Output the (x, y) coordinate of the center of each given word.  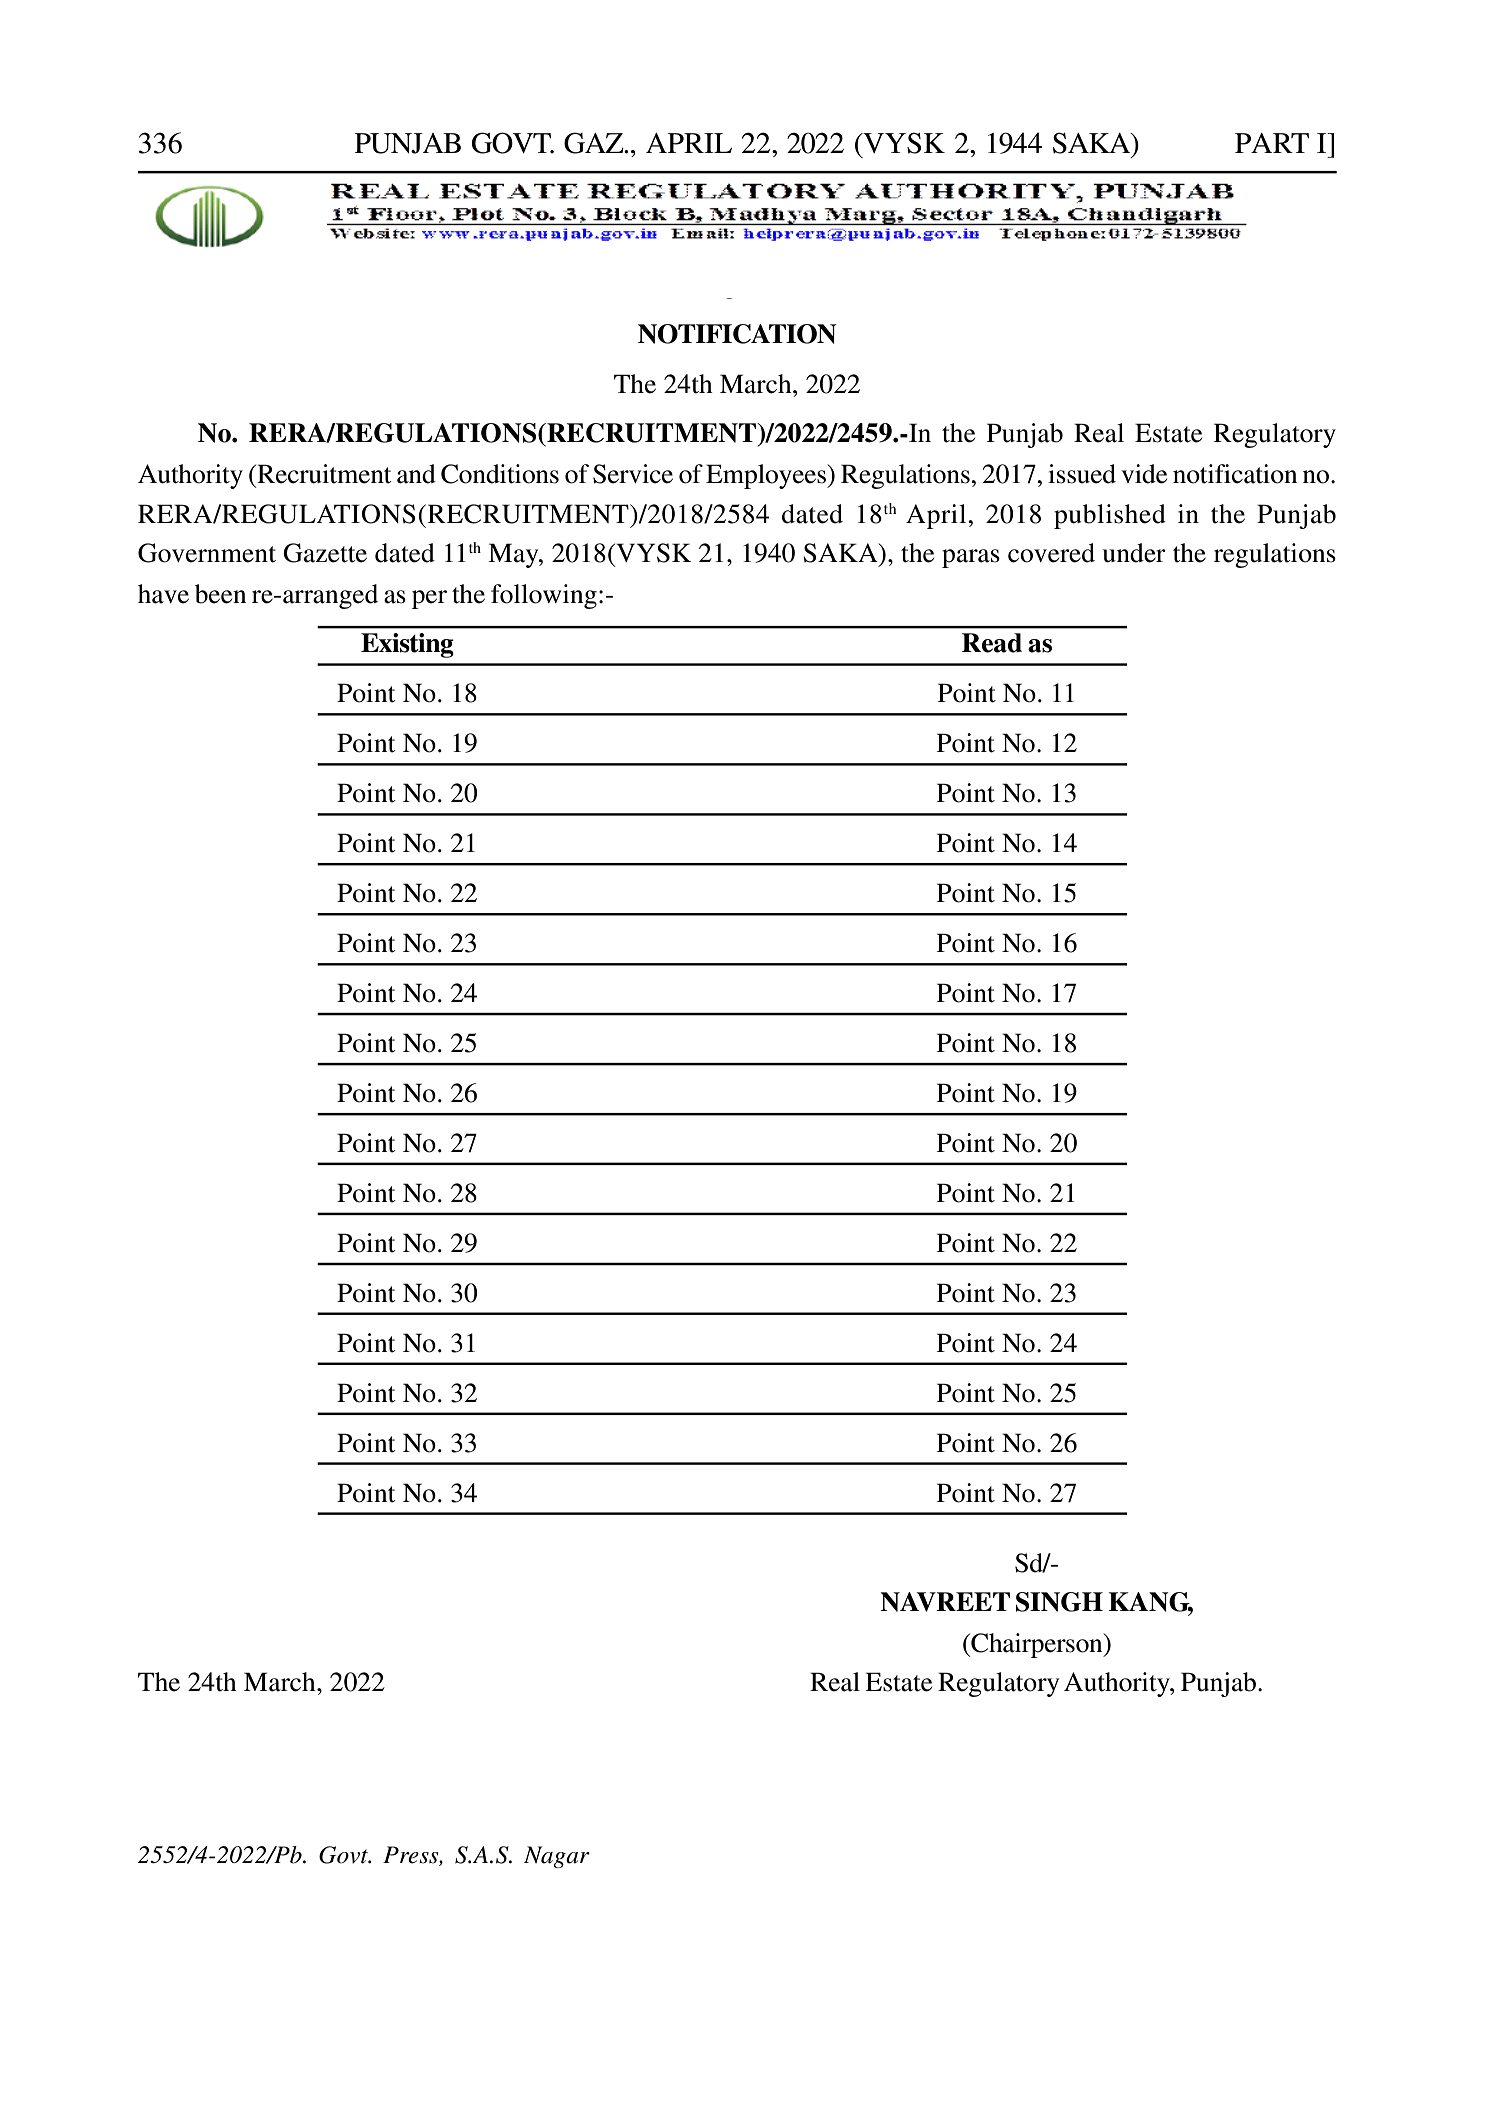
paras (971, 558)
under (1134, 553)
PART (1272, 143)
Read (992, 643)
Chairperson (1037, 1645)
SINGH (1059, 1602)
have (163, 594)
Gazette (325, 553)
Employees (767, 476)
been (220, 594)
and (416, 474)
